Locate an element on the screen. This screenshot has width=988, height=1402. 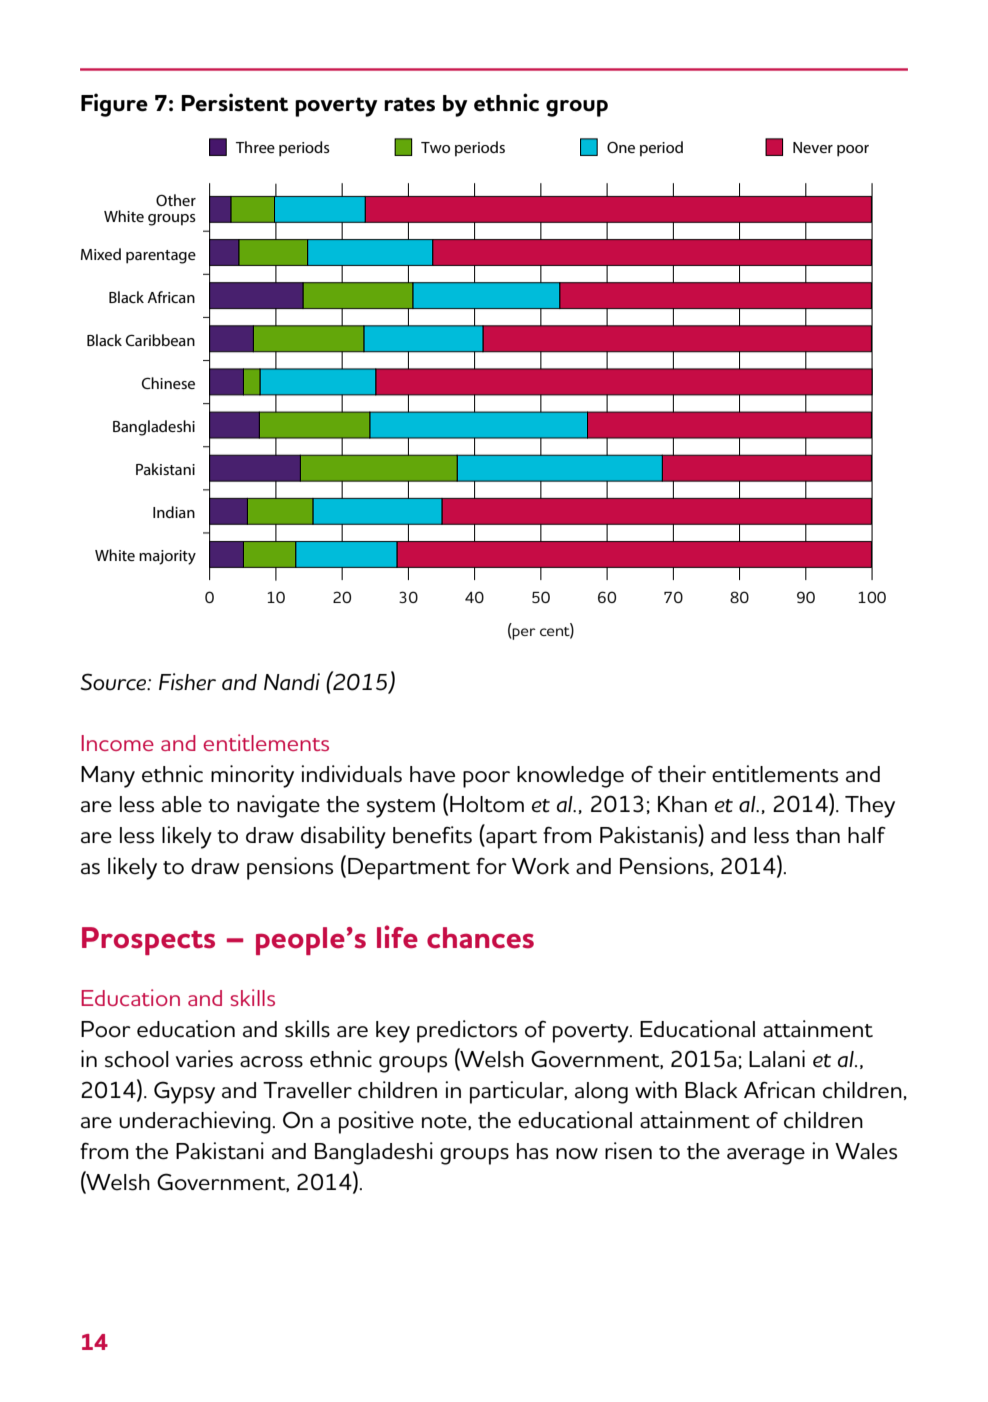
Chinese is located at coordinates (168, 383).
